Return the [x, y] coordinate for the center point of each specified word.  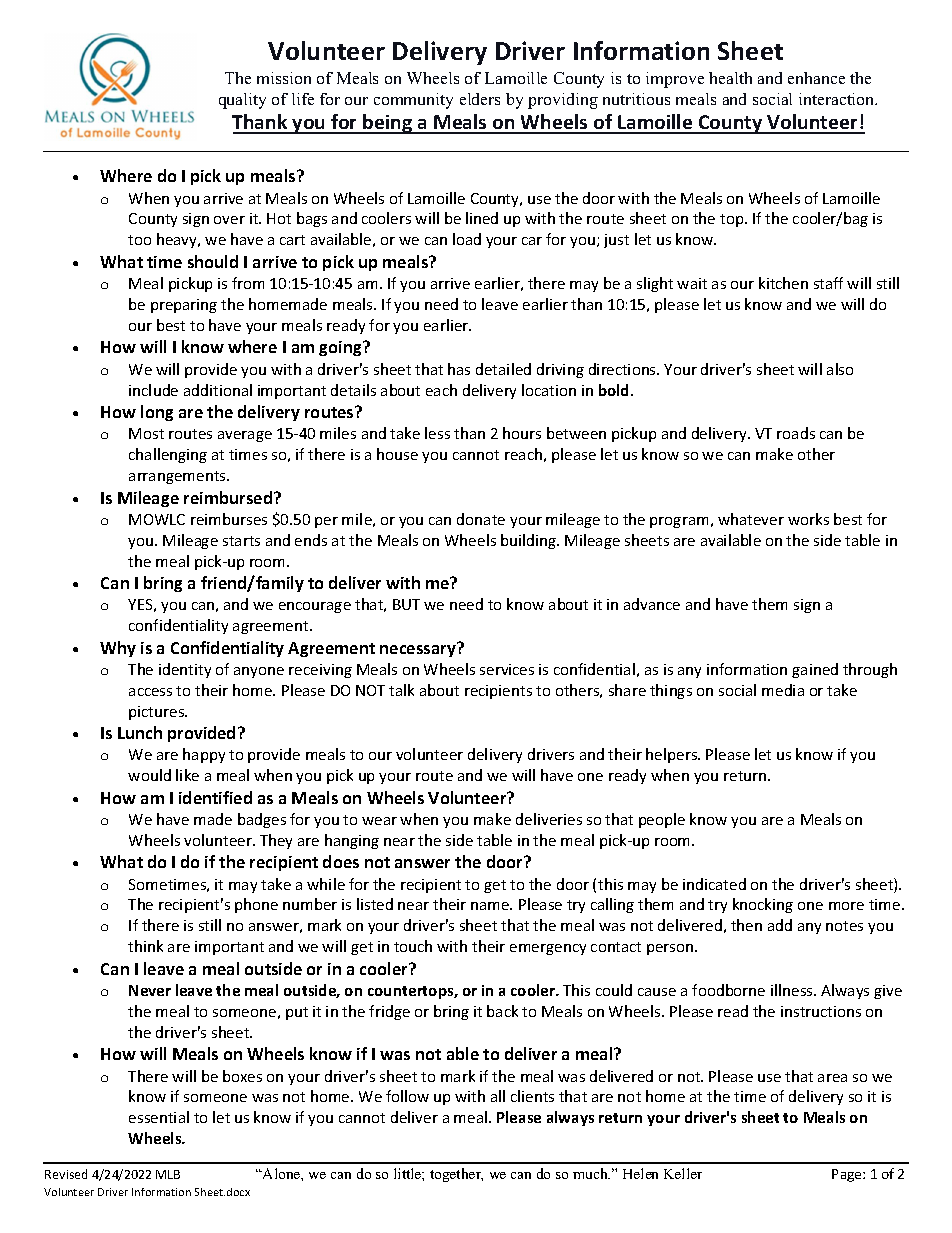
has [459, 369]
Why [118, 649]
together [456, 1175]
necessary [419, 650]
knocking [763, 905]
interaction [838, 99]
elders [480, 99]
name [491, 906]
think [145, 946]
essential [159, 1117]
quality [242, 101]
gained [815, 670]
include [153, 390]
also [840, 369]
